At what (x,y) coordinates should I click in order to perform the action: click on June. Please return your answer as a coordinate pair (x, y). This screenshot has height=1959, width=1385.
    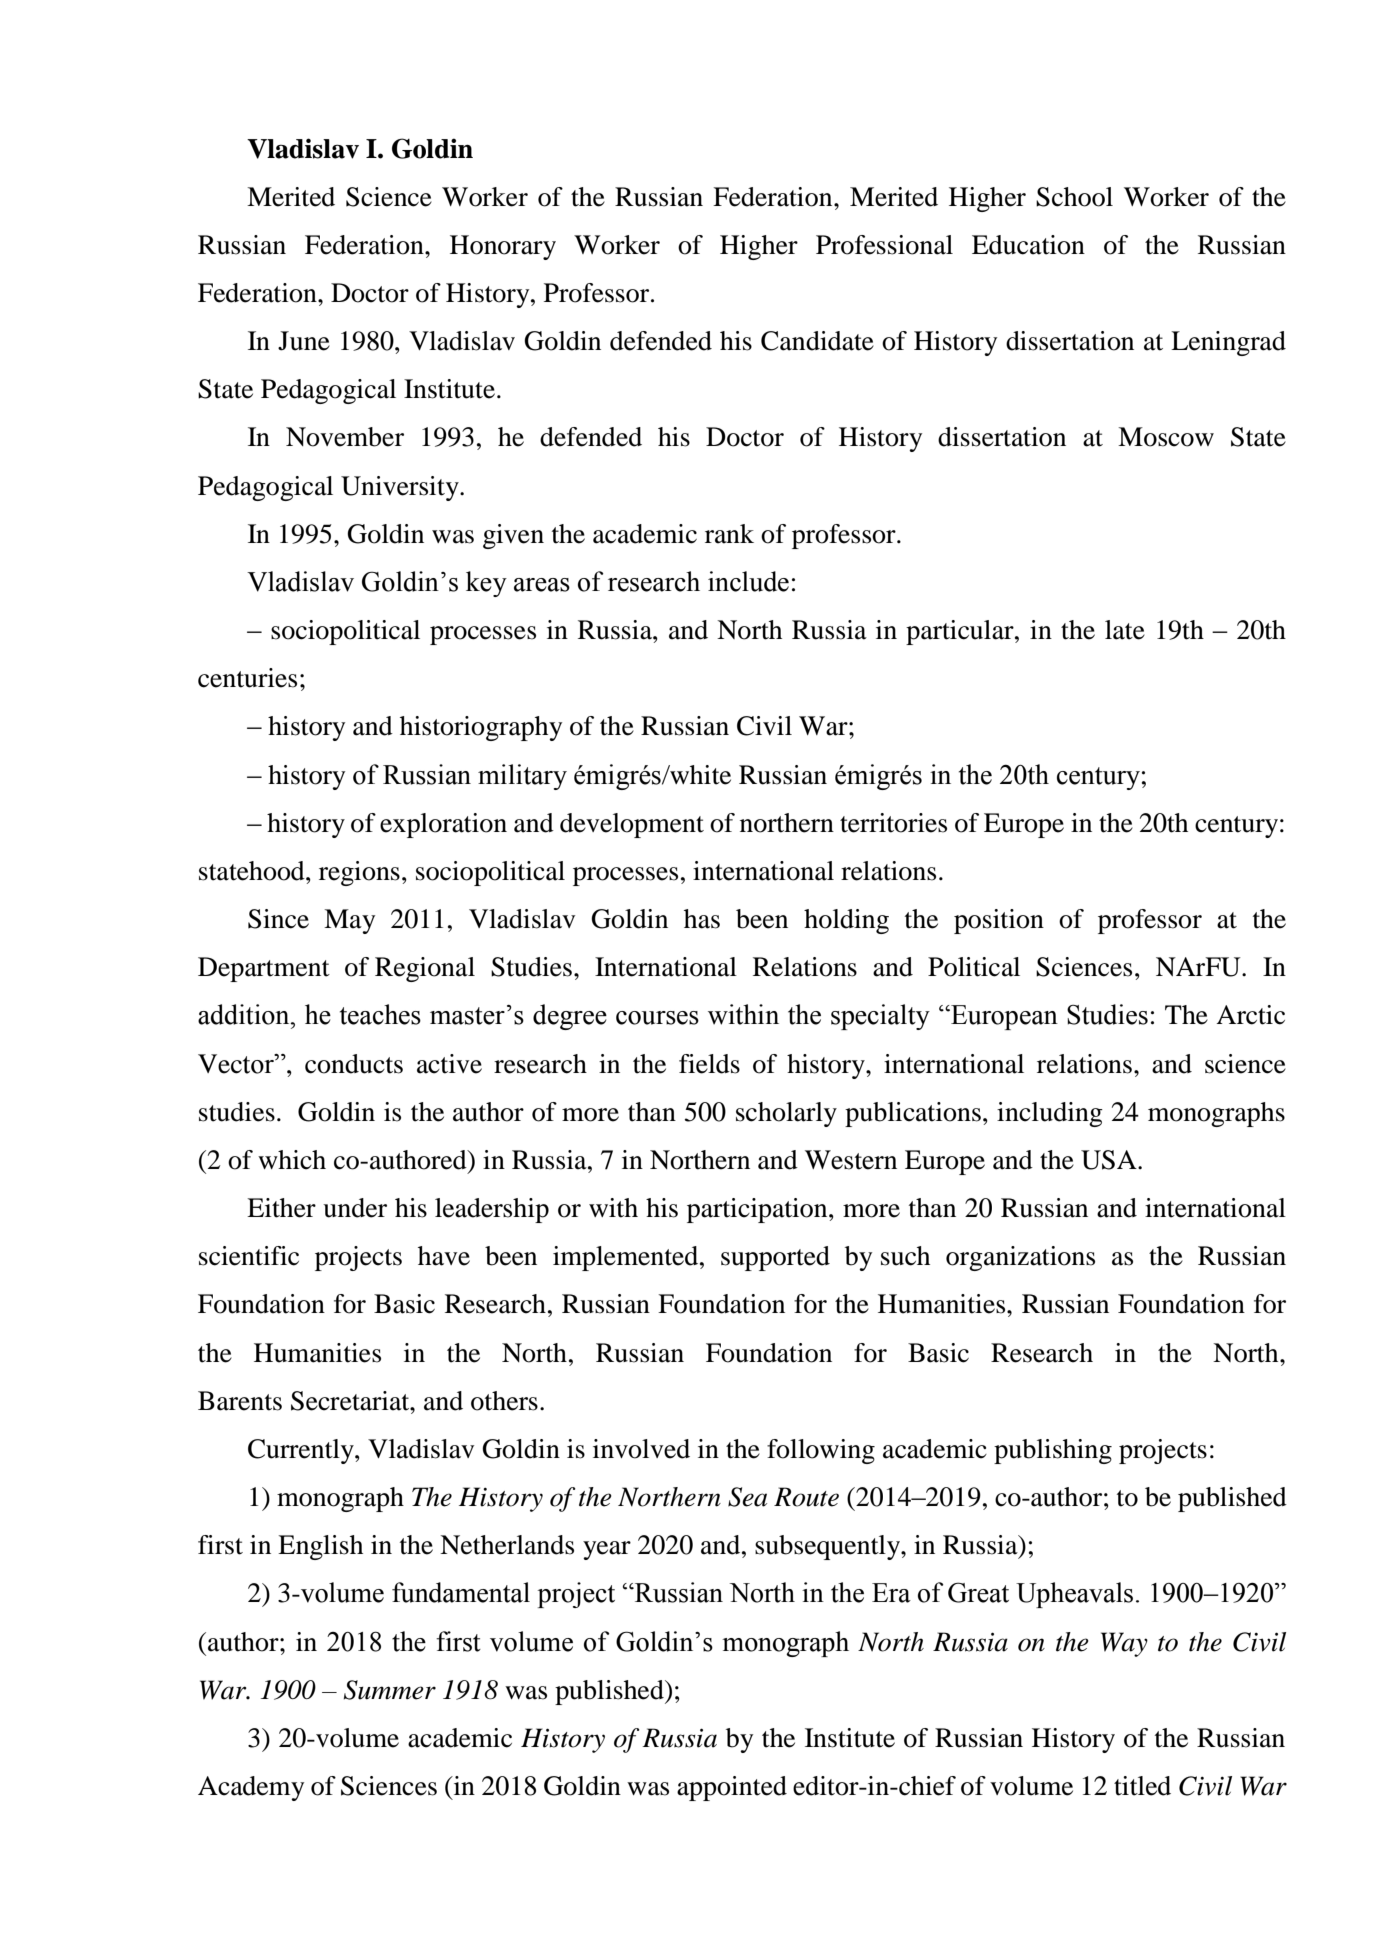
    Looking at the image, I should click on (304, 341).
